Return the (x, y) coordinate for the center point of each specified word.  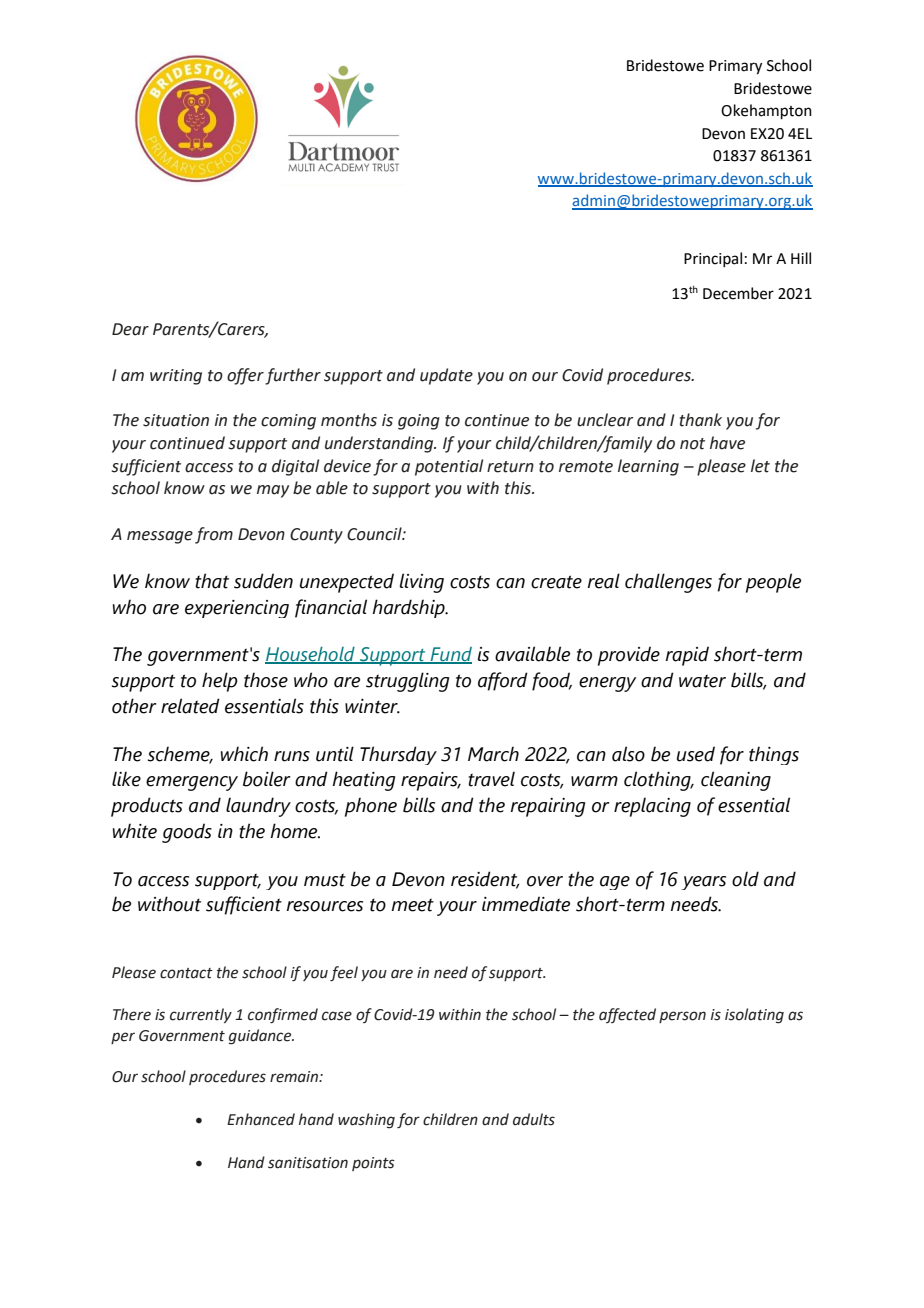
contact (186, 973)
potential (449, 467)
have (727, 443)
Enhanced (261, 1119)
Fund (450, 655)
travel (491, 779)
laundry (258, 807)
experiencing (237, 609)
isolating (754, 1016)
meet (412, 905)
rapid (687, 656)
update (446, 376)
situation (176, 420)
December (738, 293)
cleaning (736, 781)
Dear (130, 329)
